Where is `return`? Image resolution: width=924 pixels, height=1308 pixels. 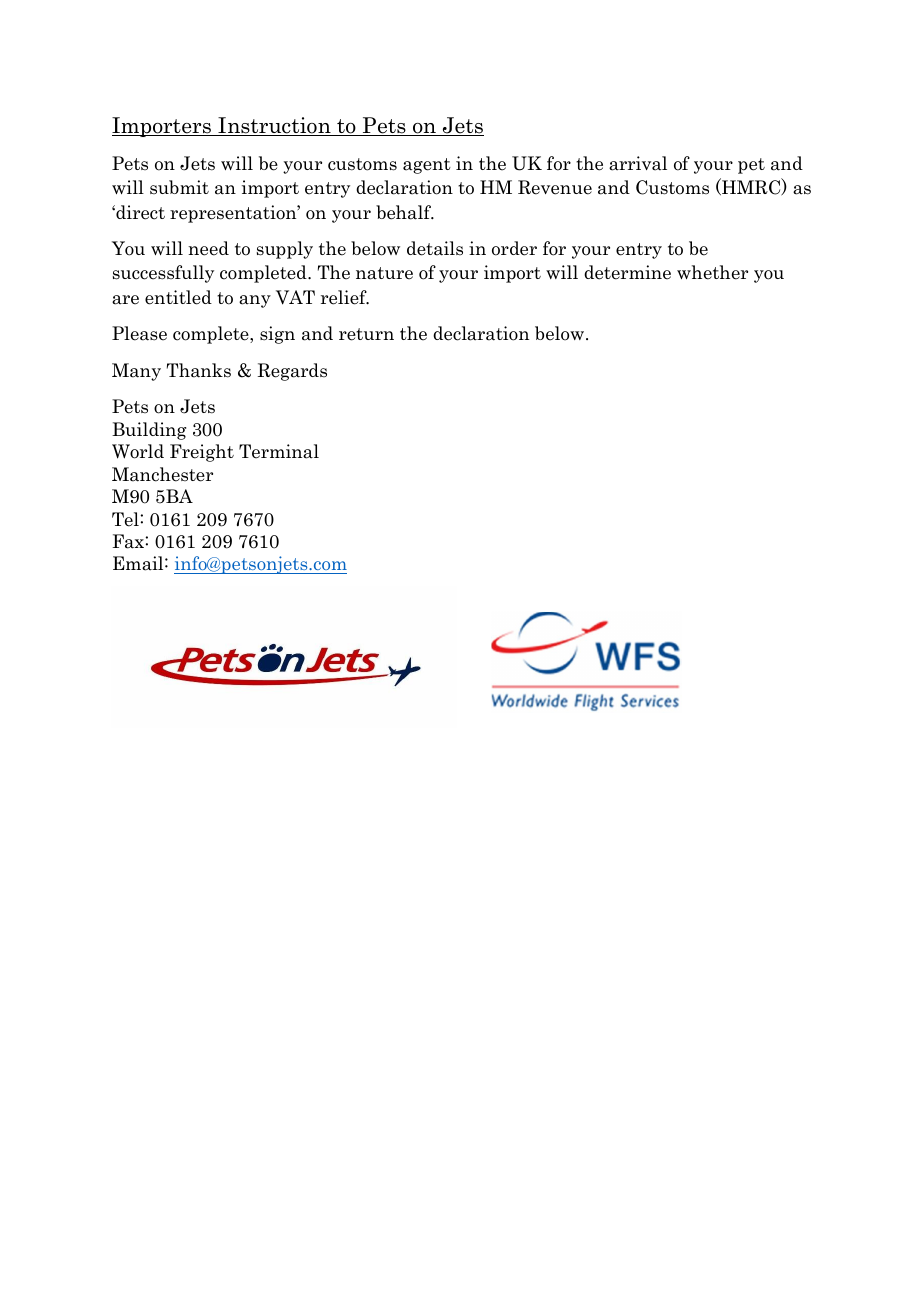 return is located at coordinates (366, 334).
